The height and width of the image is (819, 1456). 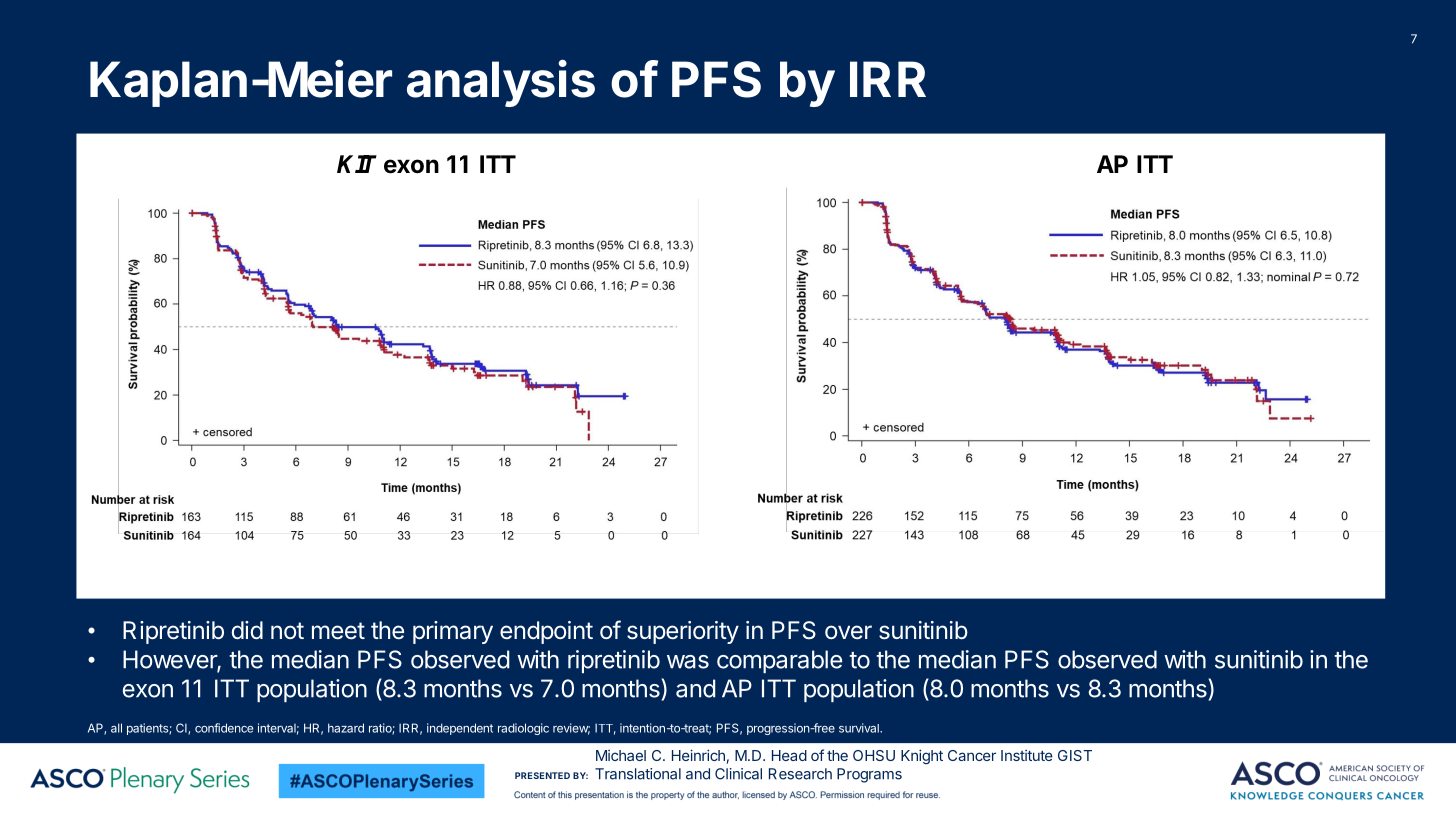 What do you see at coordinates (247, 630) in the image?
I see `did` at bounding box center [247, 630].
